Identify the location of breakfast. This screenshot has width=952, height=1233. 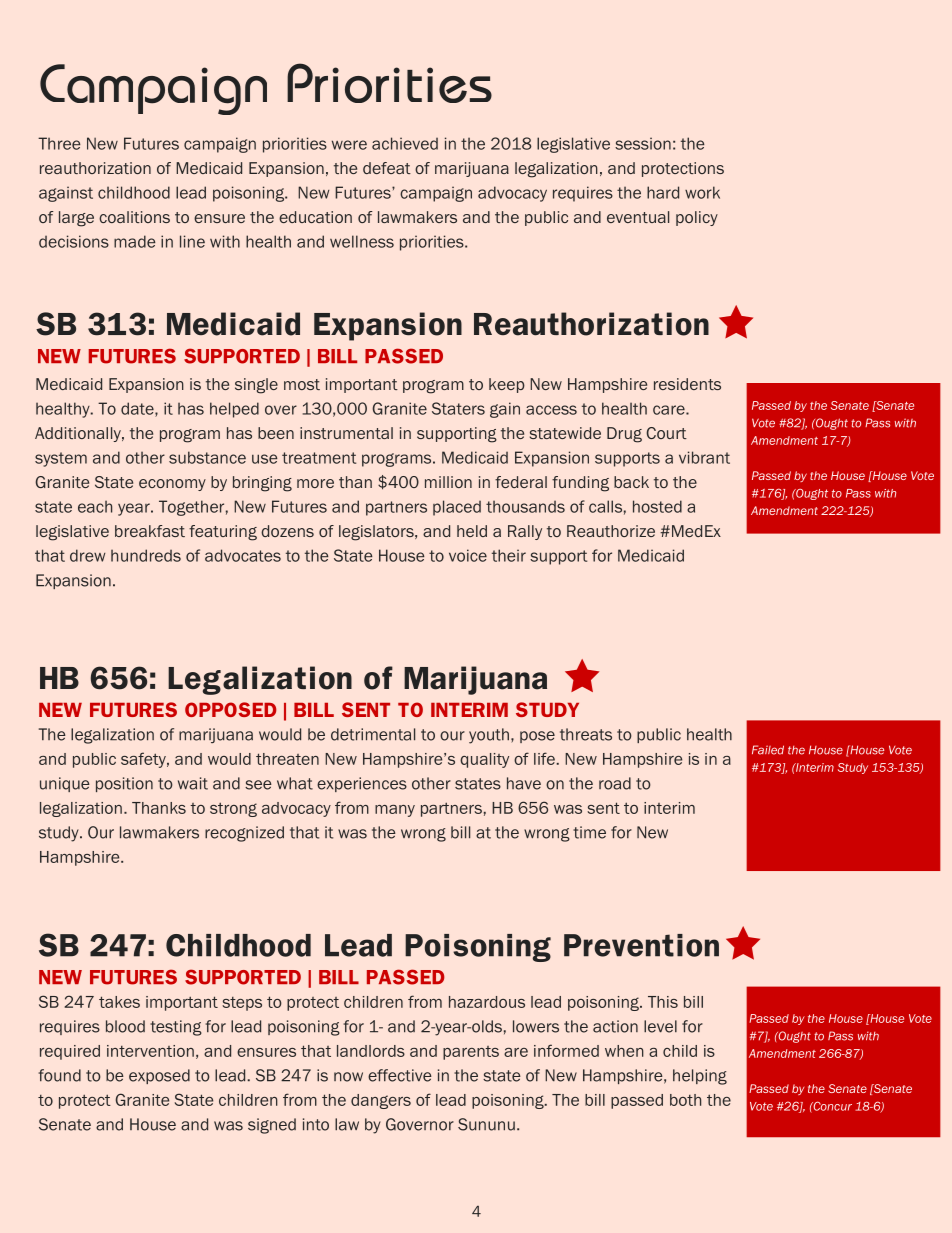
(150, 531).
